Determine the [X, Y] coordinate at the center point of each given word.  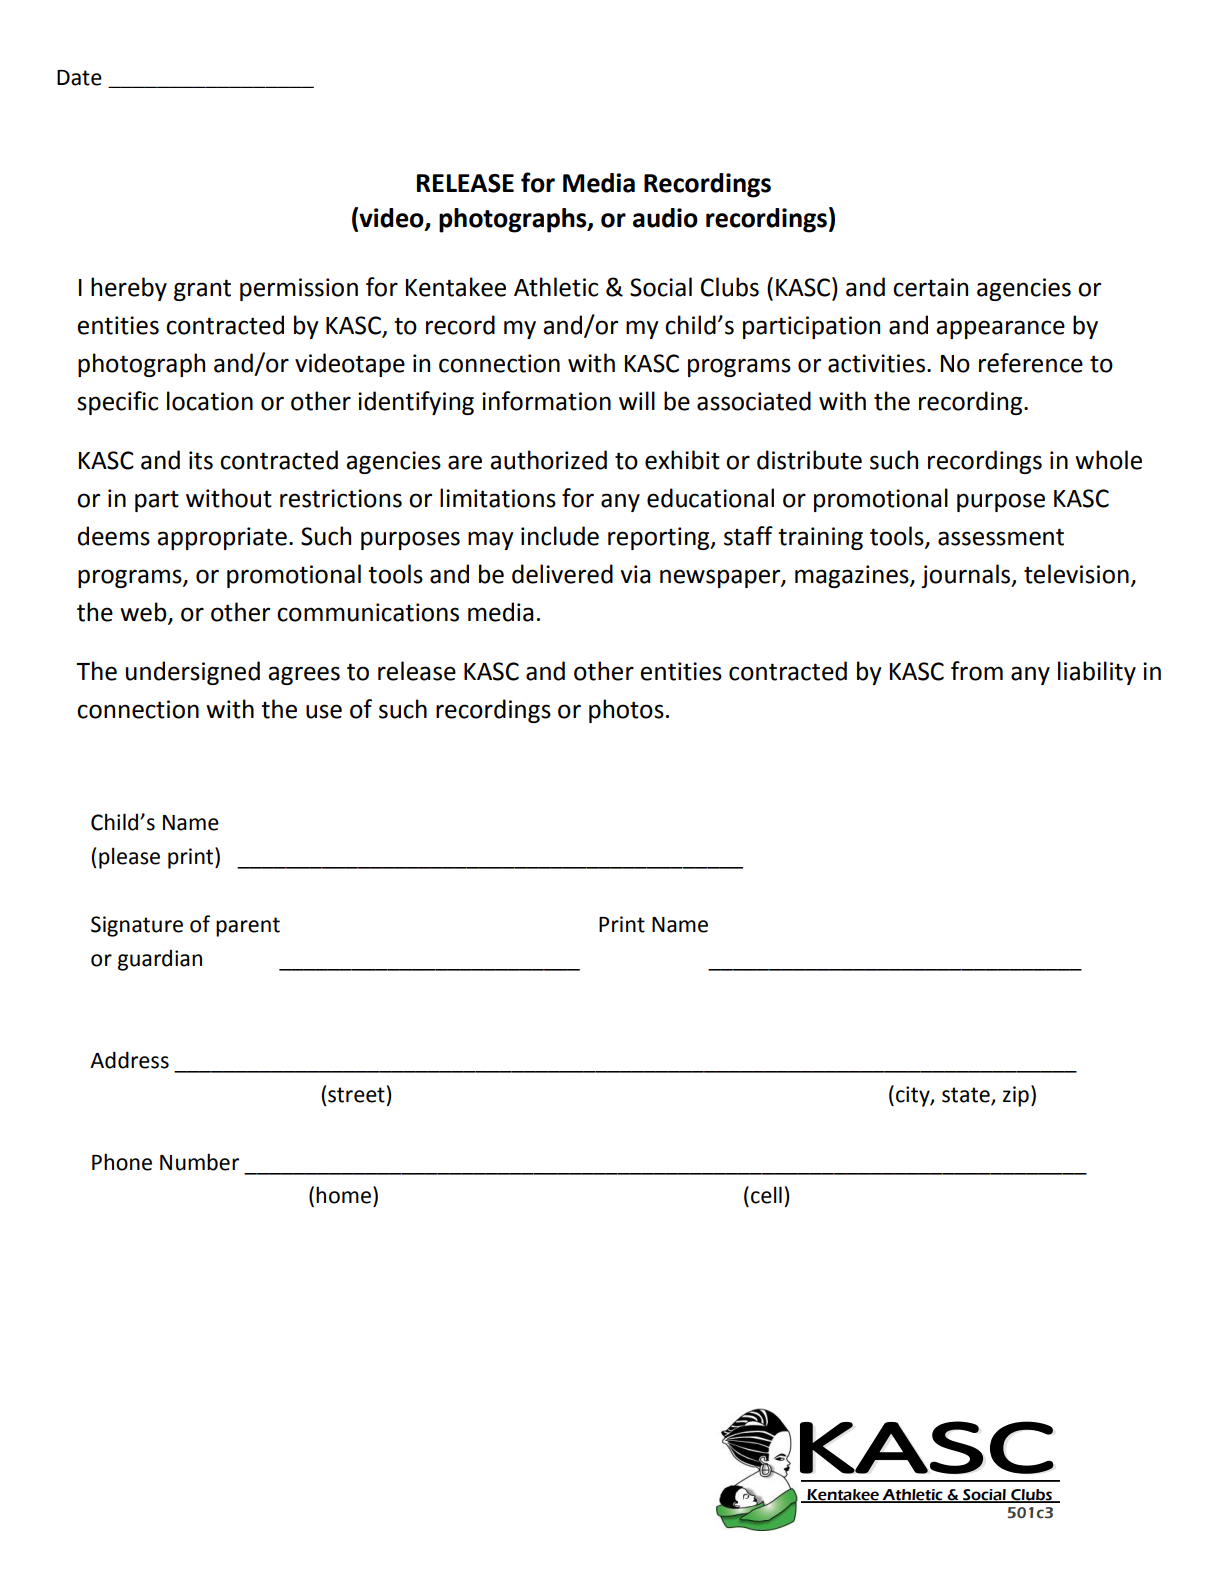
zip [1016, 1096]
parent [248, 927]
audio [665, 218]
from [977, 671]
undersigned [193, 673]
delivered [562, 574]
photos [626, 711]
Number [199, 1162]
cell [766, 1195]
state [966, 1095]
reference [1031, 363]
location [210, 401]
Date [79, 78]
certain [930, 287]
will [637, 400]
